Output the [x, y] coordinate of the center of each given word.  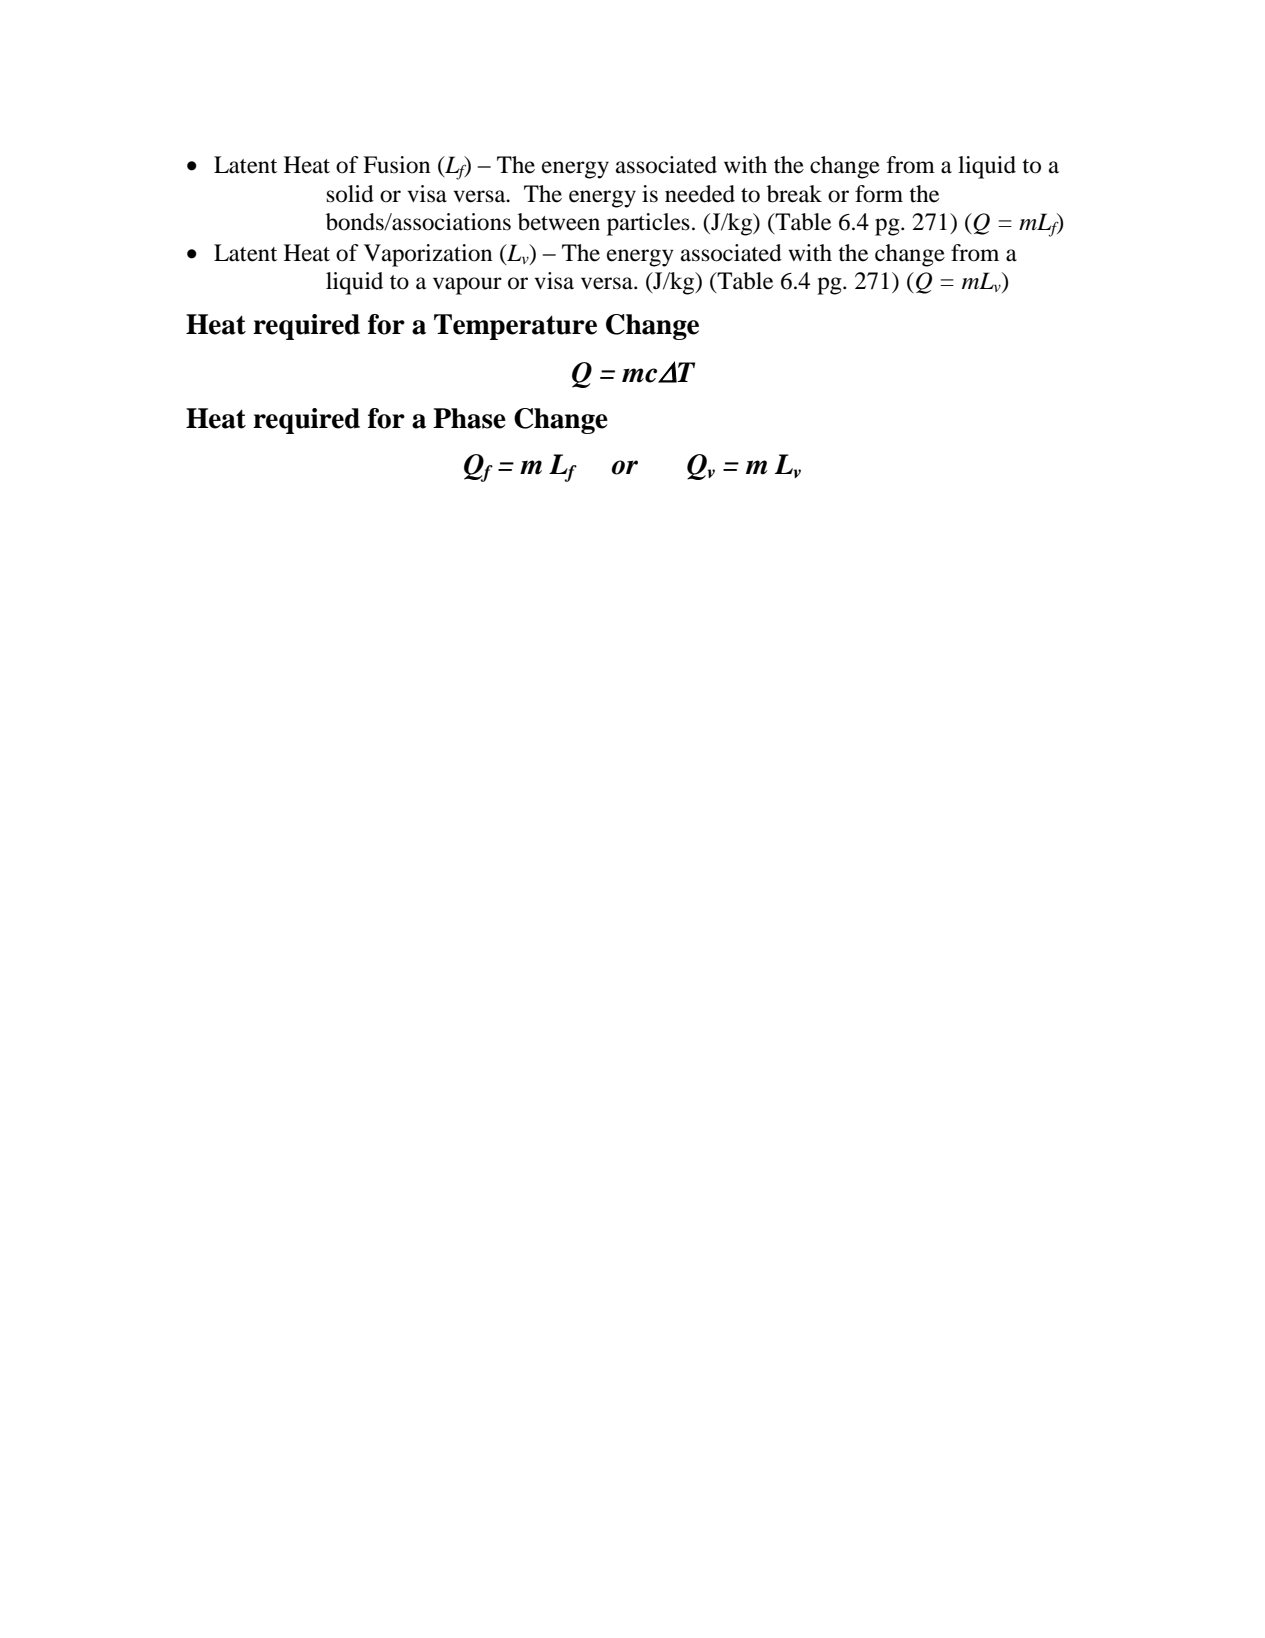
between [559, 222]
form [879, 194]
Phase [469, 418]
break [794, 194]
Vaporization [428, 255]
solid [350, 194]
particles [648, 224]
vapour [467, 286]
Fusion [396, 165]
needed [700, 194]
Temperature [515, 327]
